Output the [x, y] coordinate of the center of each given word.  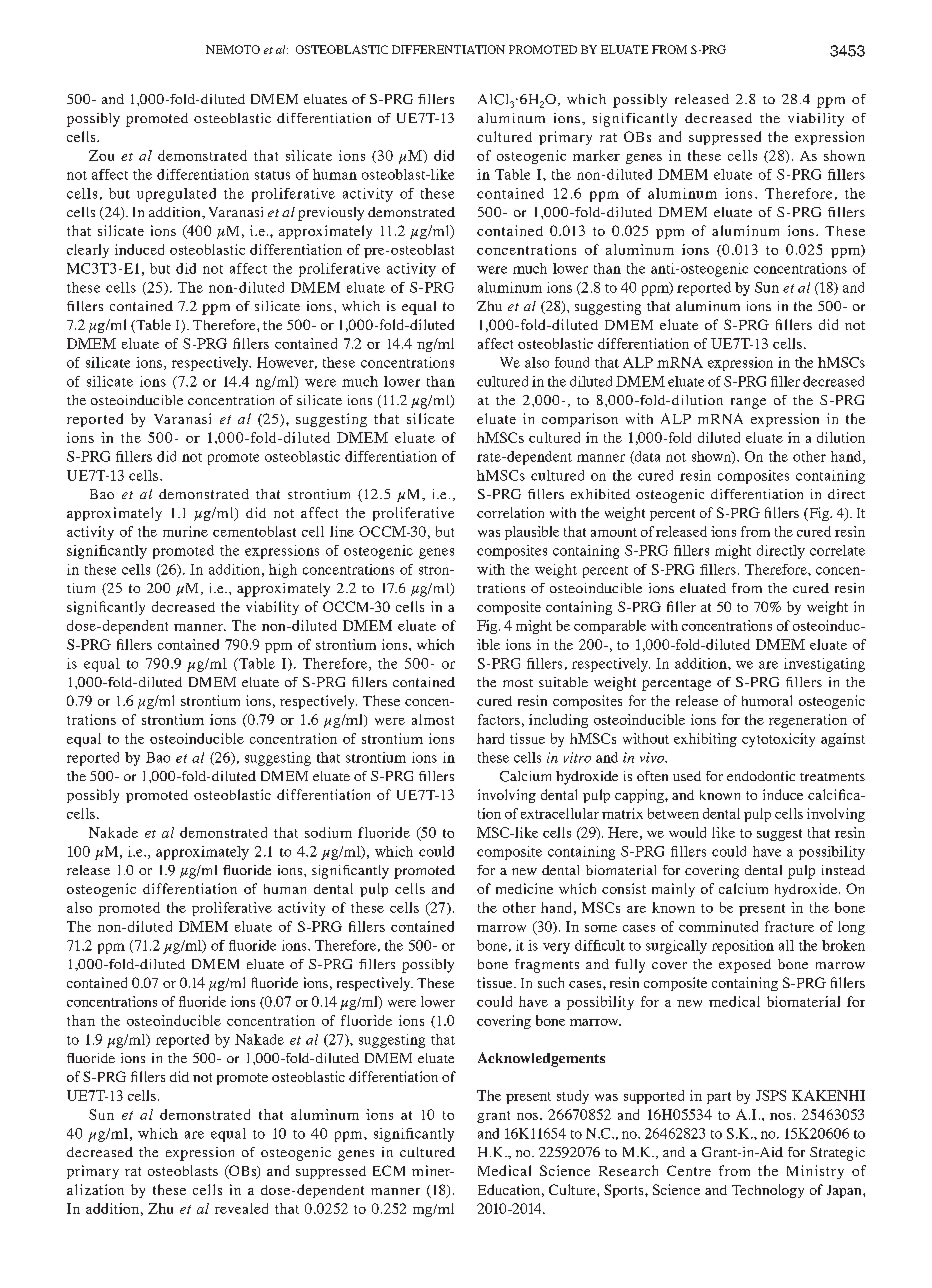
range [748, 403]
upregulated [176, 195]
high [283, 571]
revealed [241, 1208]
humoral [767, 700]
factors [499, 719]
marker [596, 155]
